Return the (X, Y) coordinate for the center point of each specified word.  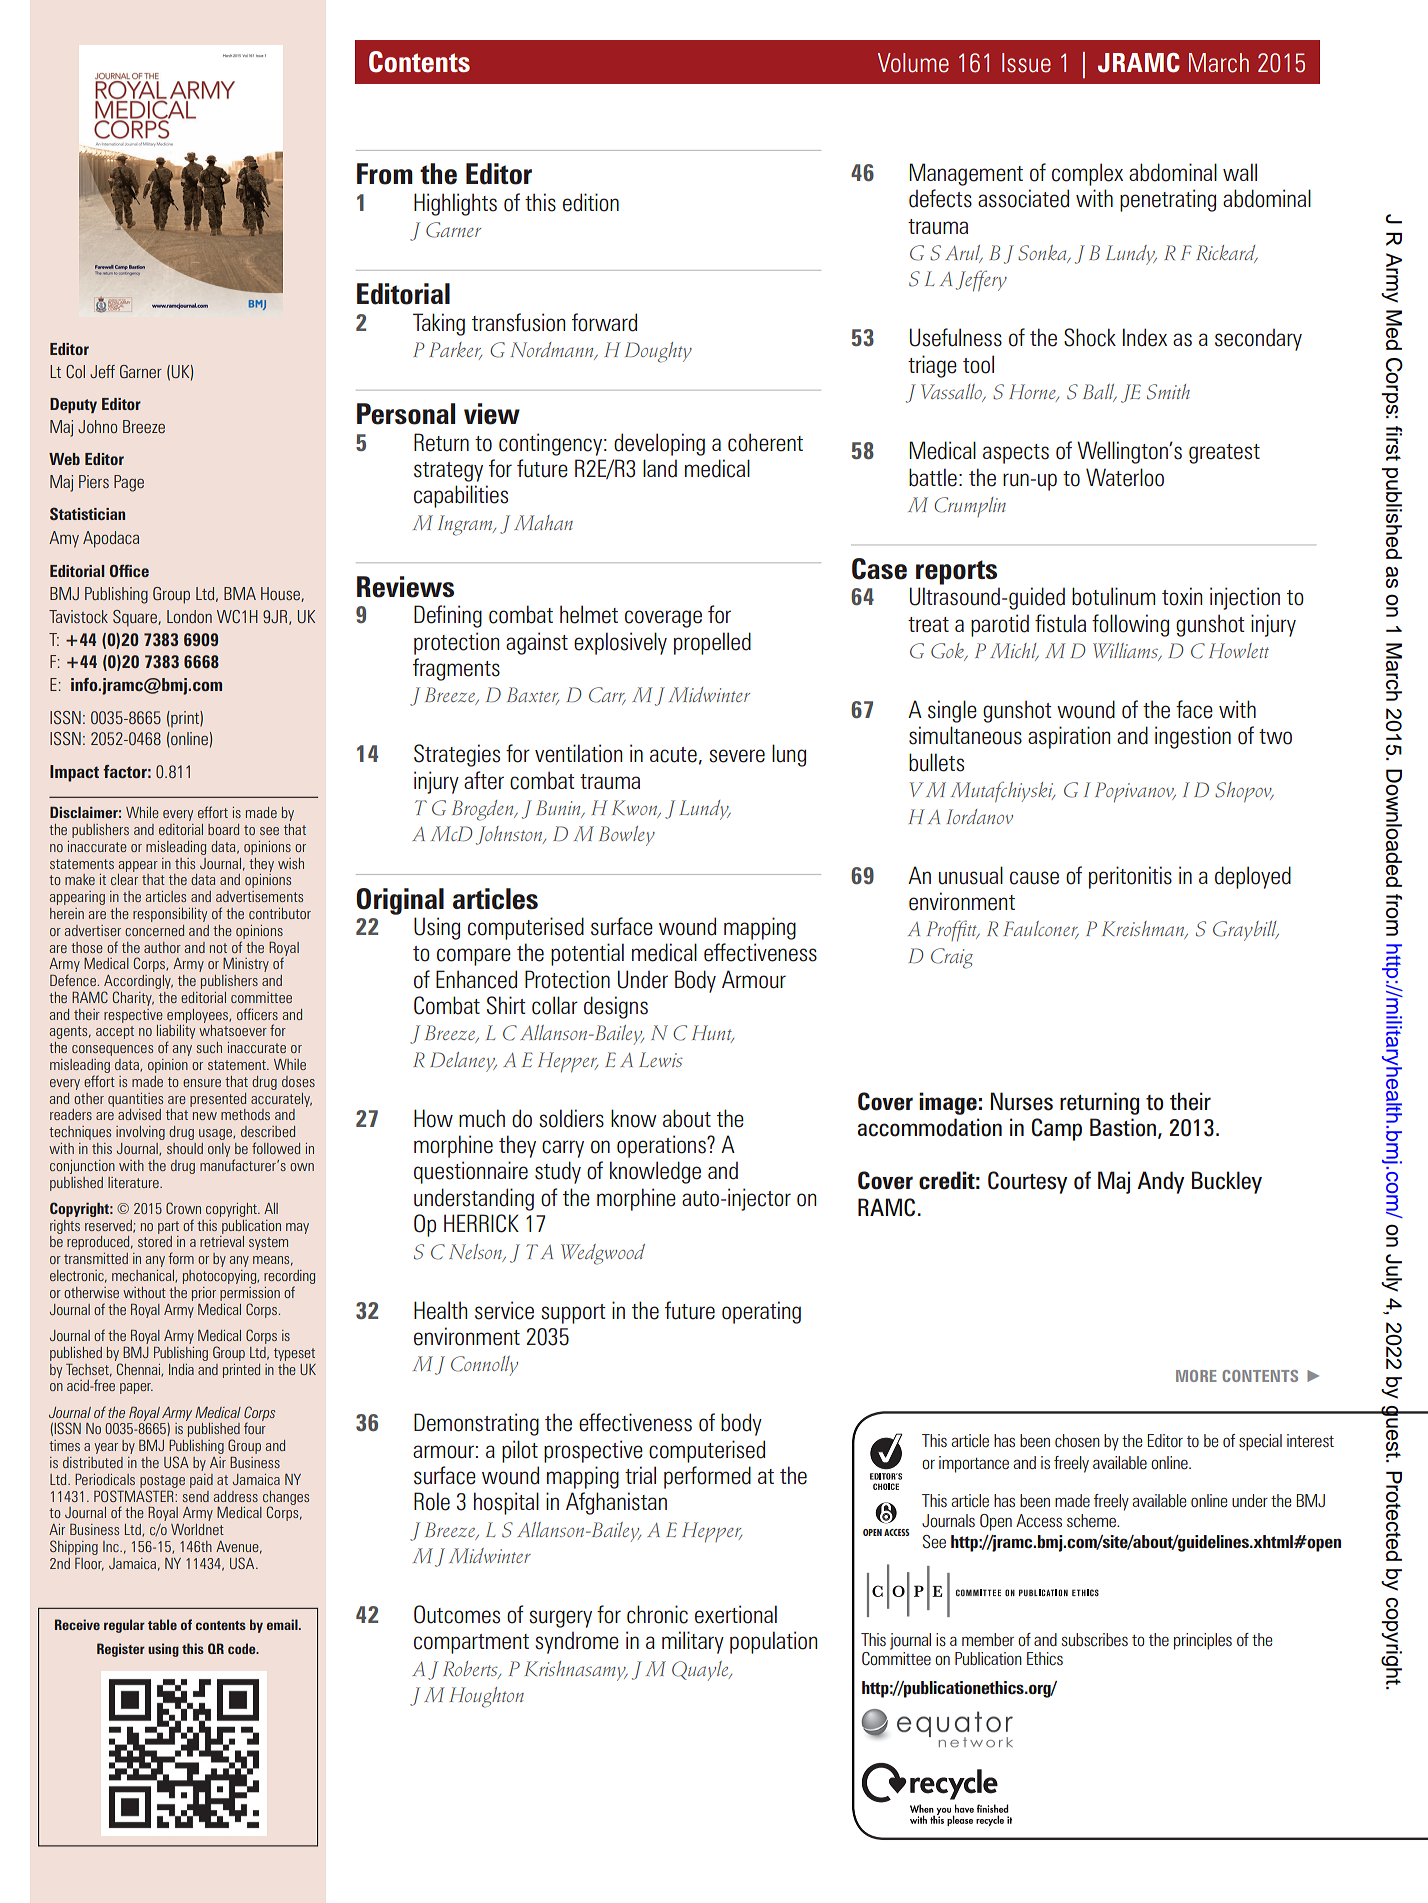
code (243, 1648)
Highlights (455, 204)
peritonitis (1130, 877)
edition (591, 202)
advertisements (259, 896)
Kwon (635, 809)
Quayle (701, 1671)
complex (1087, 174)
